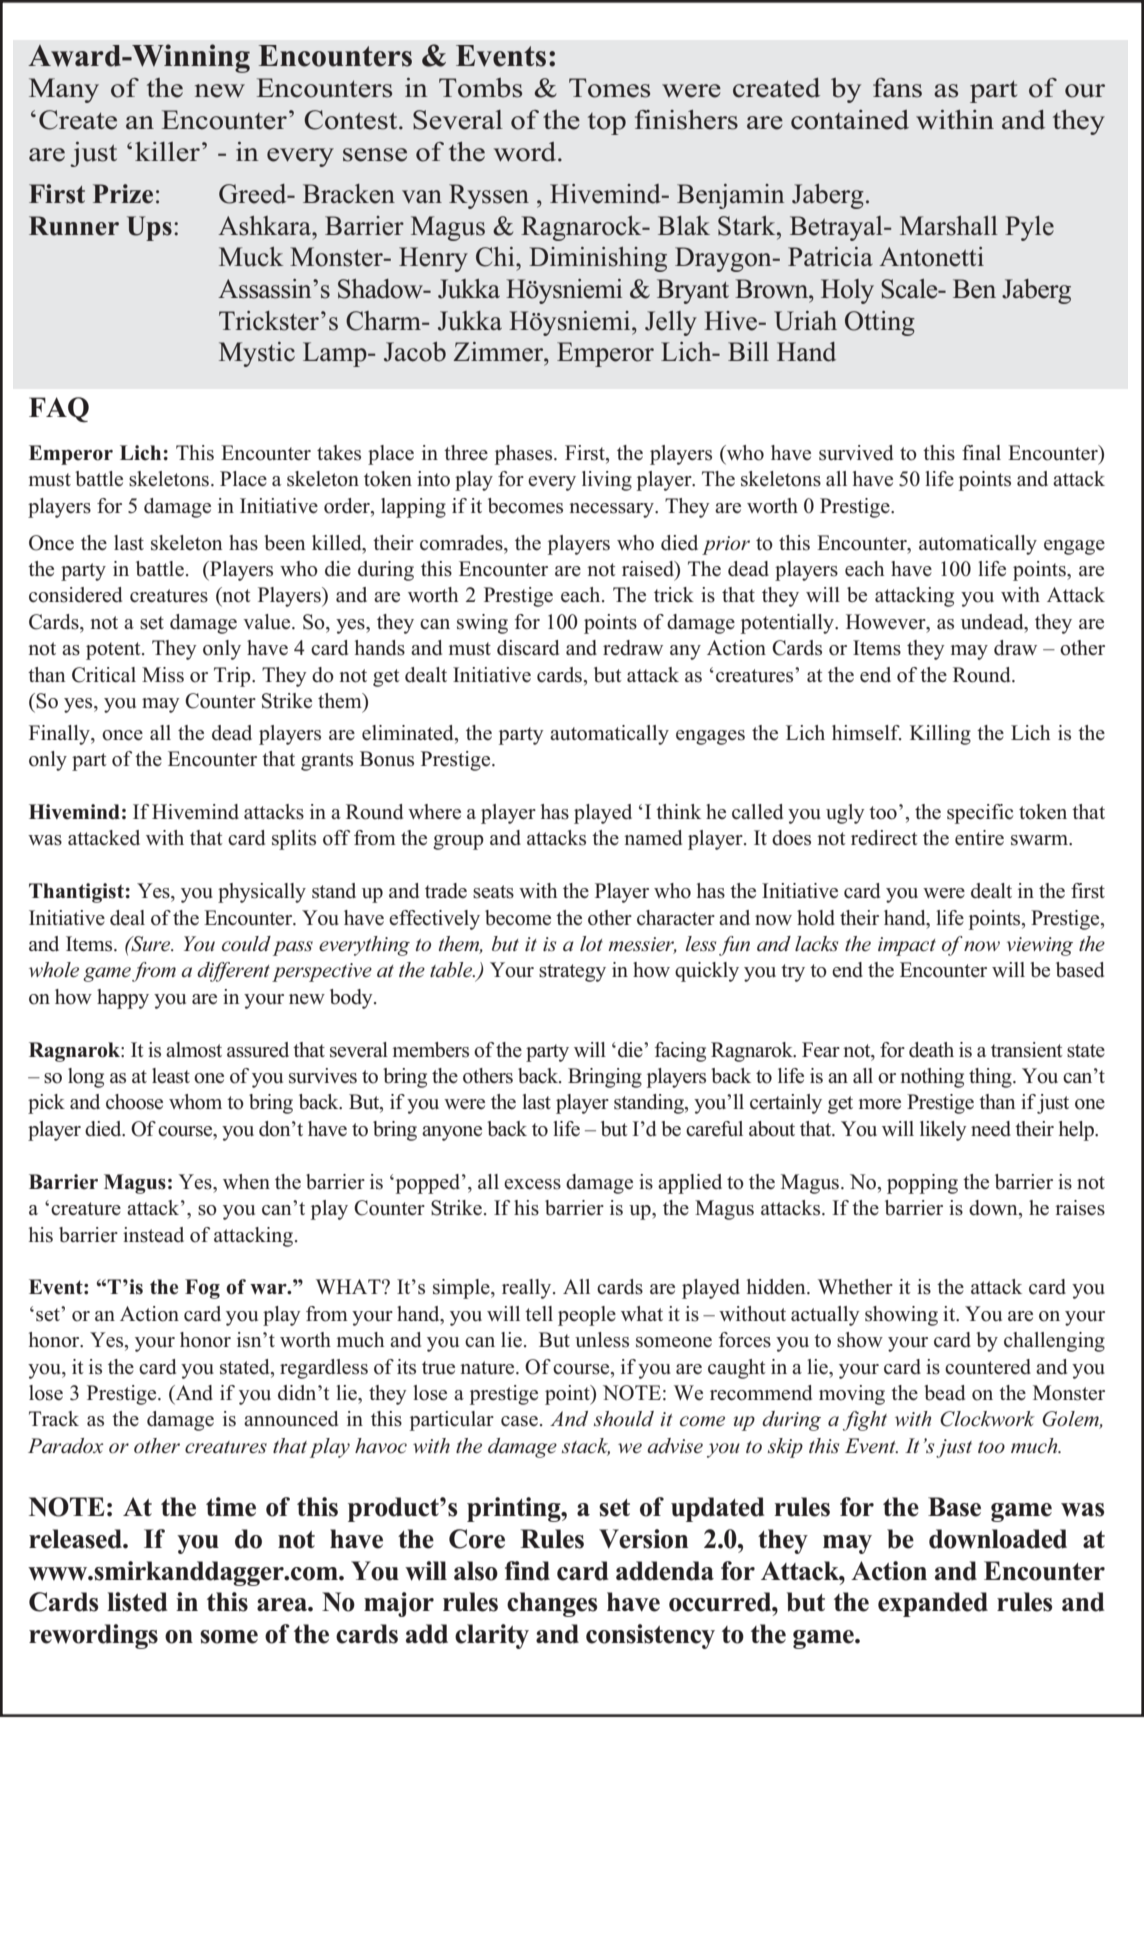 This screenshot has height=1936, width=1144. What do you see at coordinates (979, 838) in the screenshot?
I see `entire` at bounding box center [979, 838].
